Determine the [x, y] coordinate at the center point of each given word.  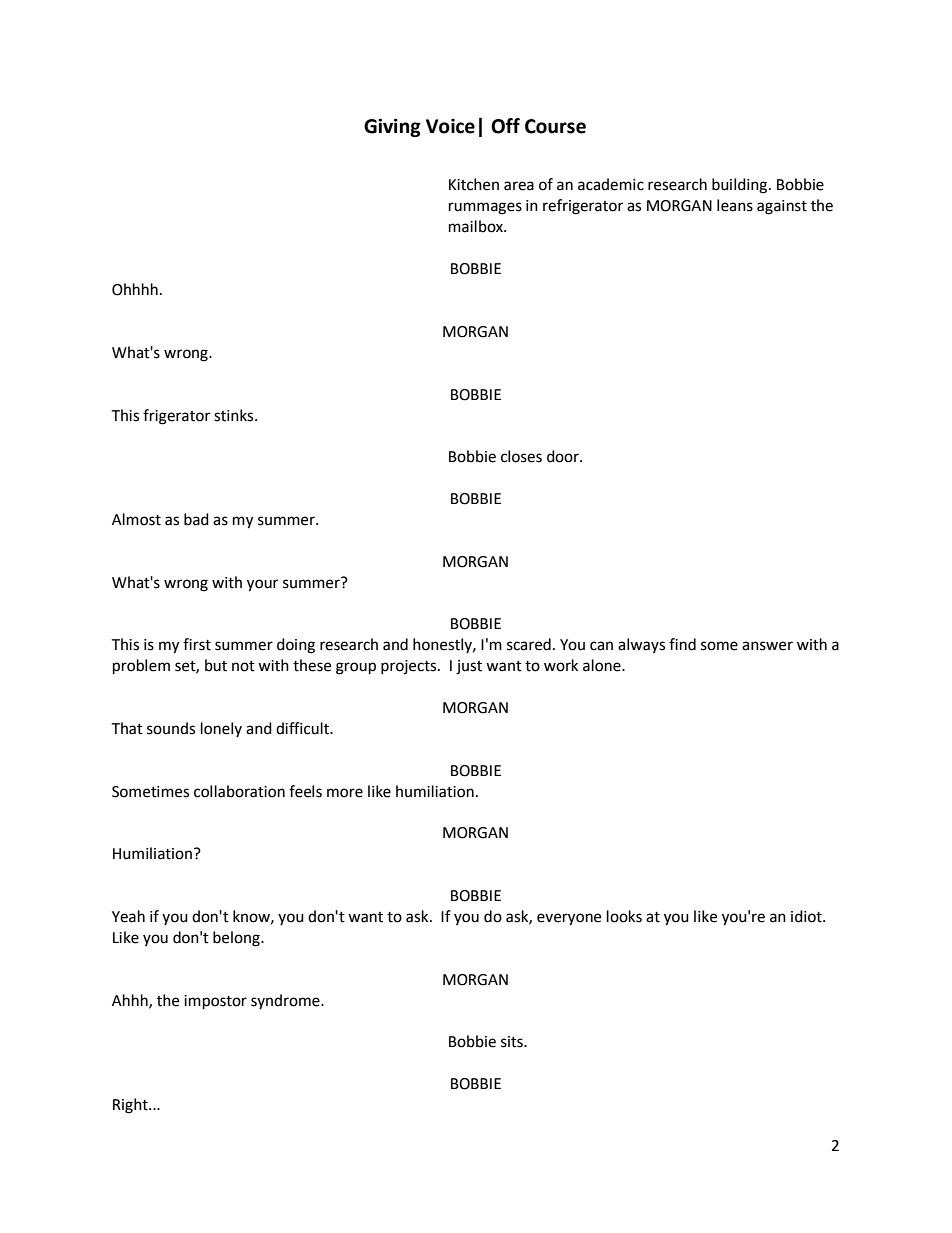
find [682, 644]
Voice [450, 126]
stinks [235, 415]
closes [521, 456]
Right [131, 1106]
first [197, 644]
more [345, 793]
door [564, 456]
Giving [392, 127]
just [469, 667]
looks [624, 916]
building [741, 186]
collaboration [239, 791]
